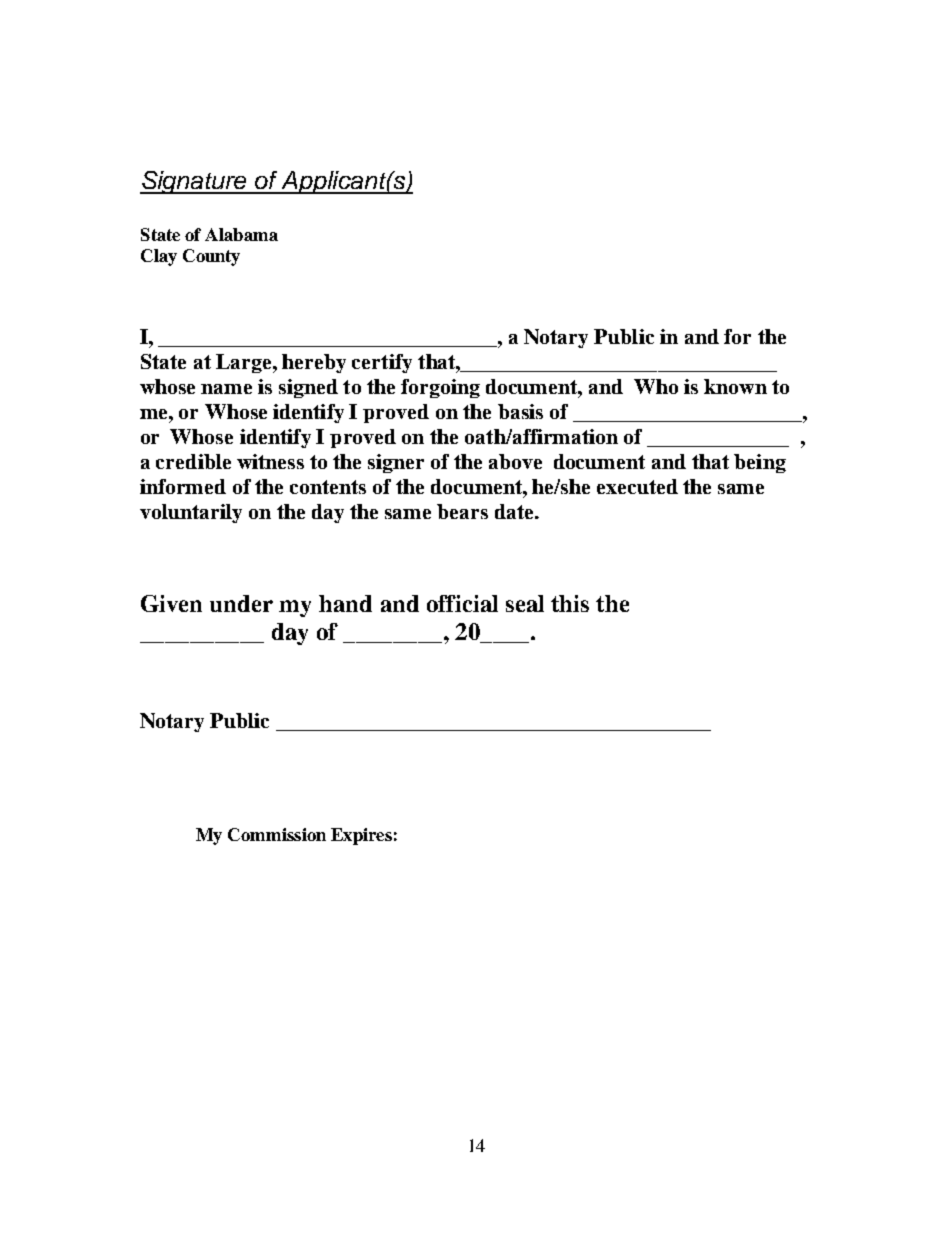 This screenshot has width=952, height=1233. What do you see at coordinates (735, 386) in the screenshot?
I see `known` at bounding box center [735, 386].
